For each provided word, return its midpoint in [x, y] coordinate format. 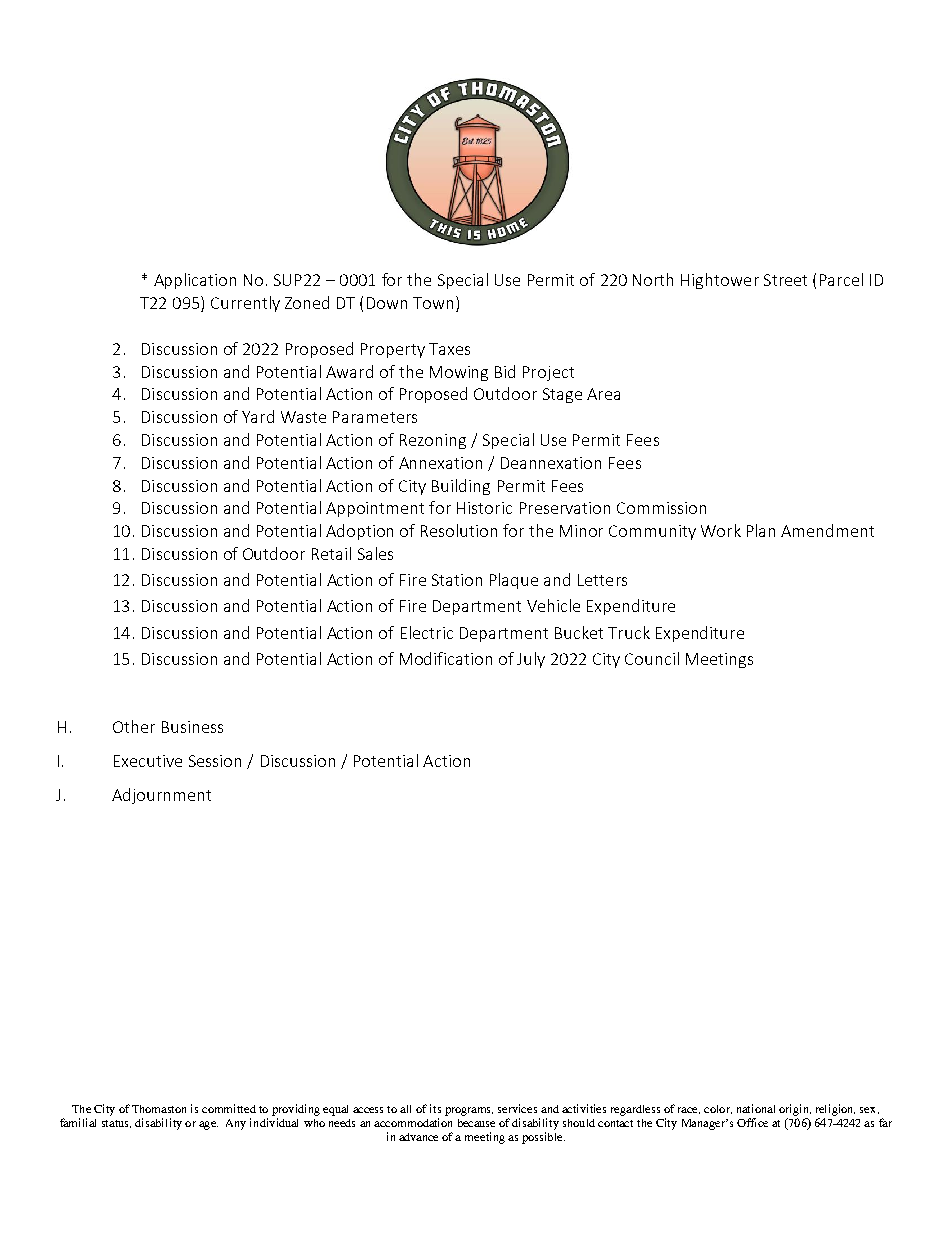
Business [192, 727]
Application [195, 281]
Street [785, 280]
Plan [761, 530]
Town [433, 303]
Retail [331, 553]
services [517, 1108]
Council [652, 658]
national [756, 1108]
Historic [484, 508]
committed [229, 1108]
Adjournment [161, 796]
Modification [446, 658]
